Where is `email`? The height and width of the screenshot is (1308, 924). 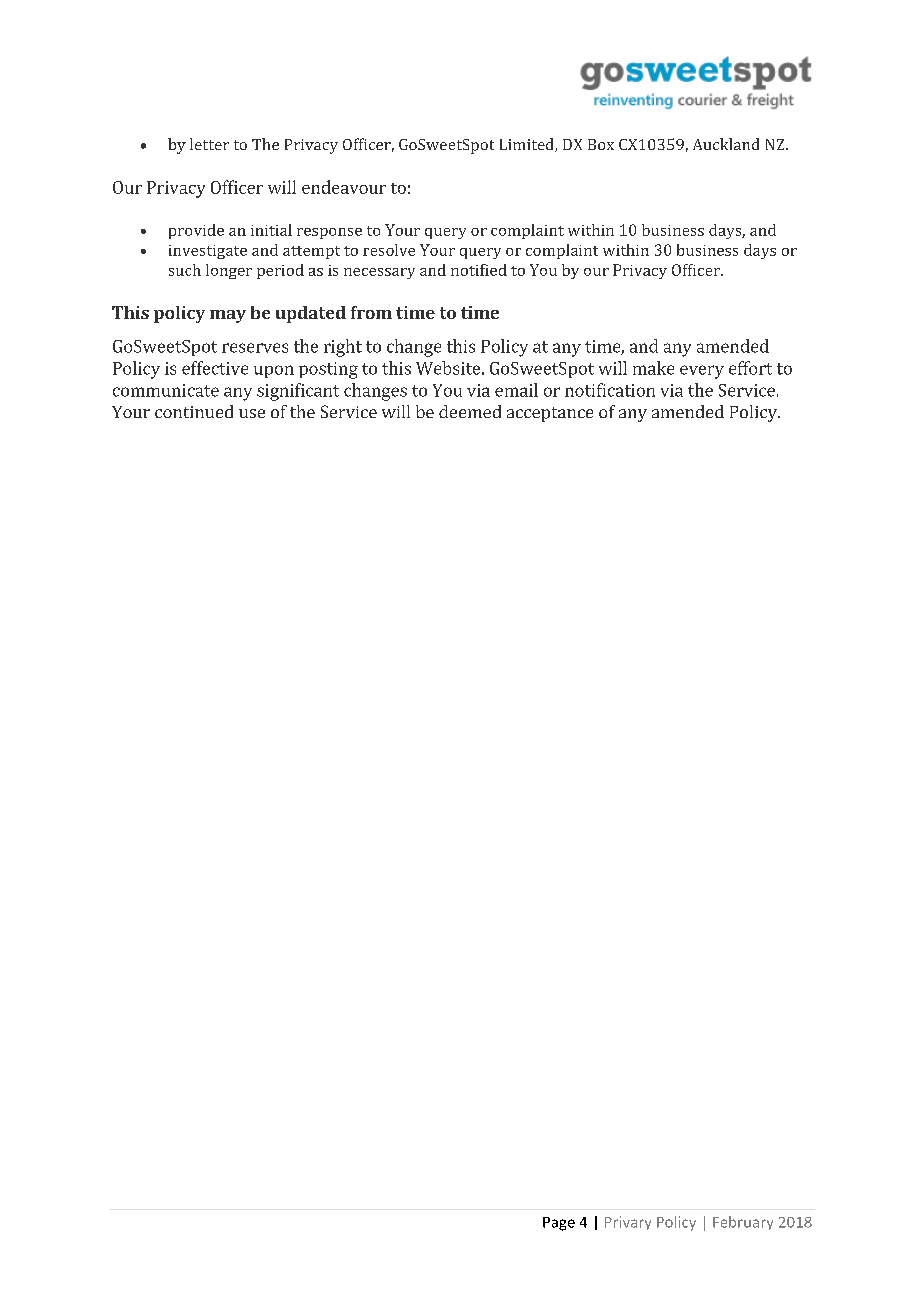 email is located at coordinates (516, 390).
